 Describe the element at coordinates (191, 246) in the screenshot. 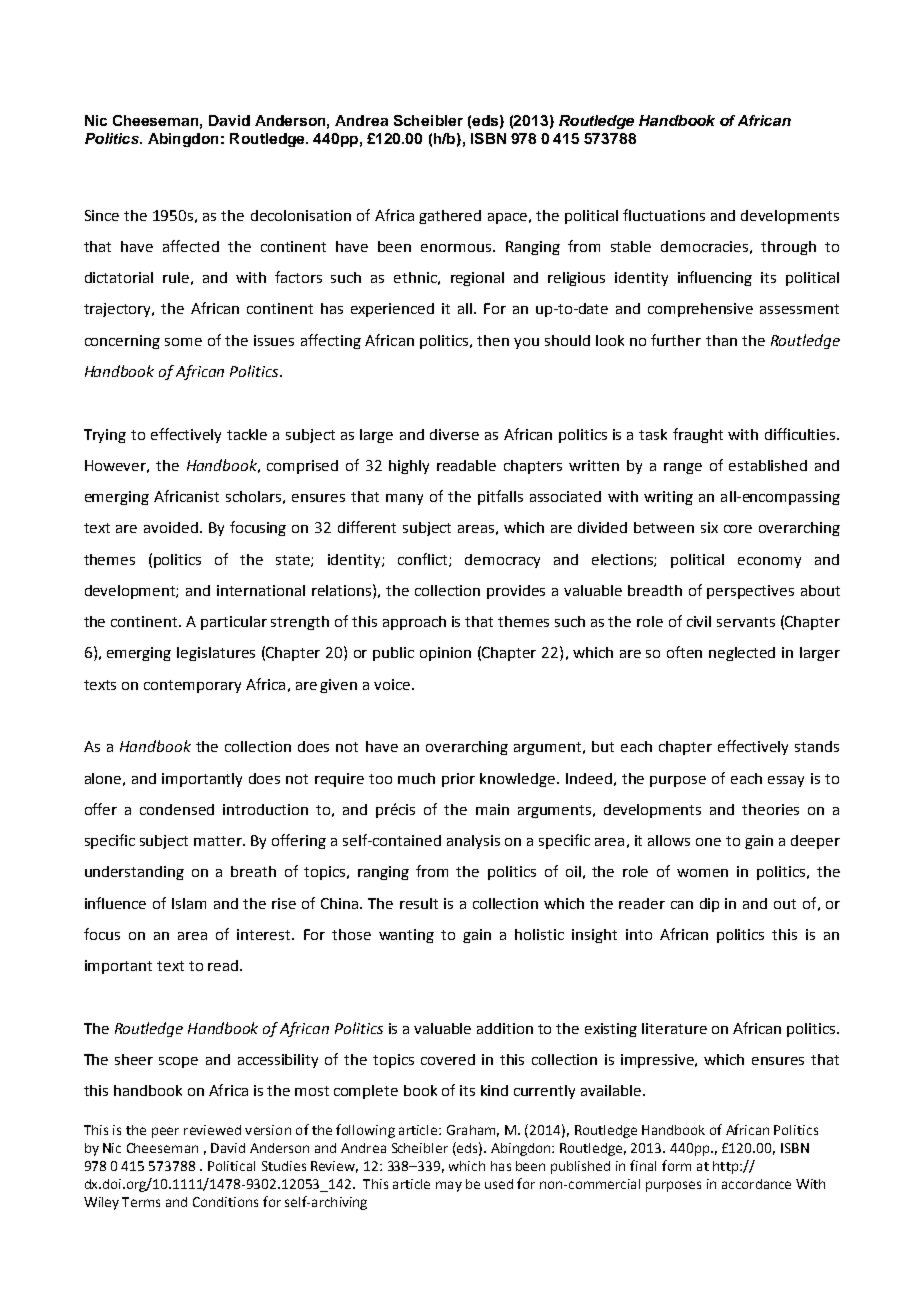

I see `affected` at that location.
